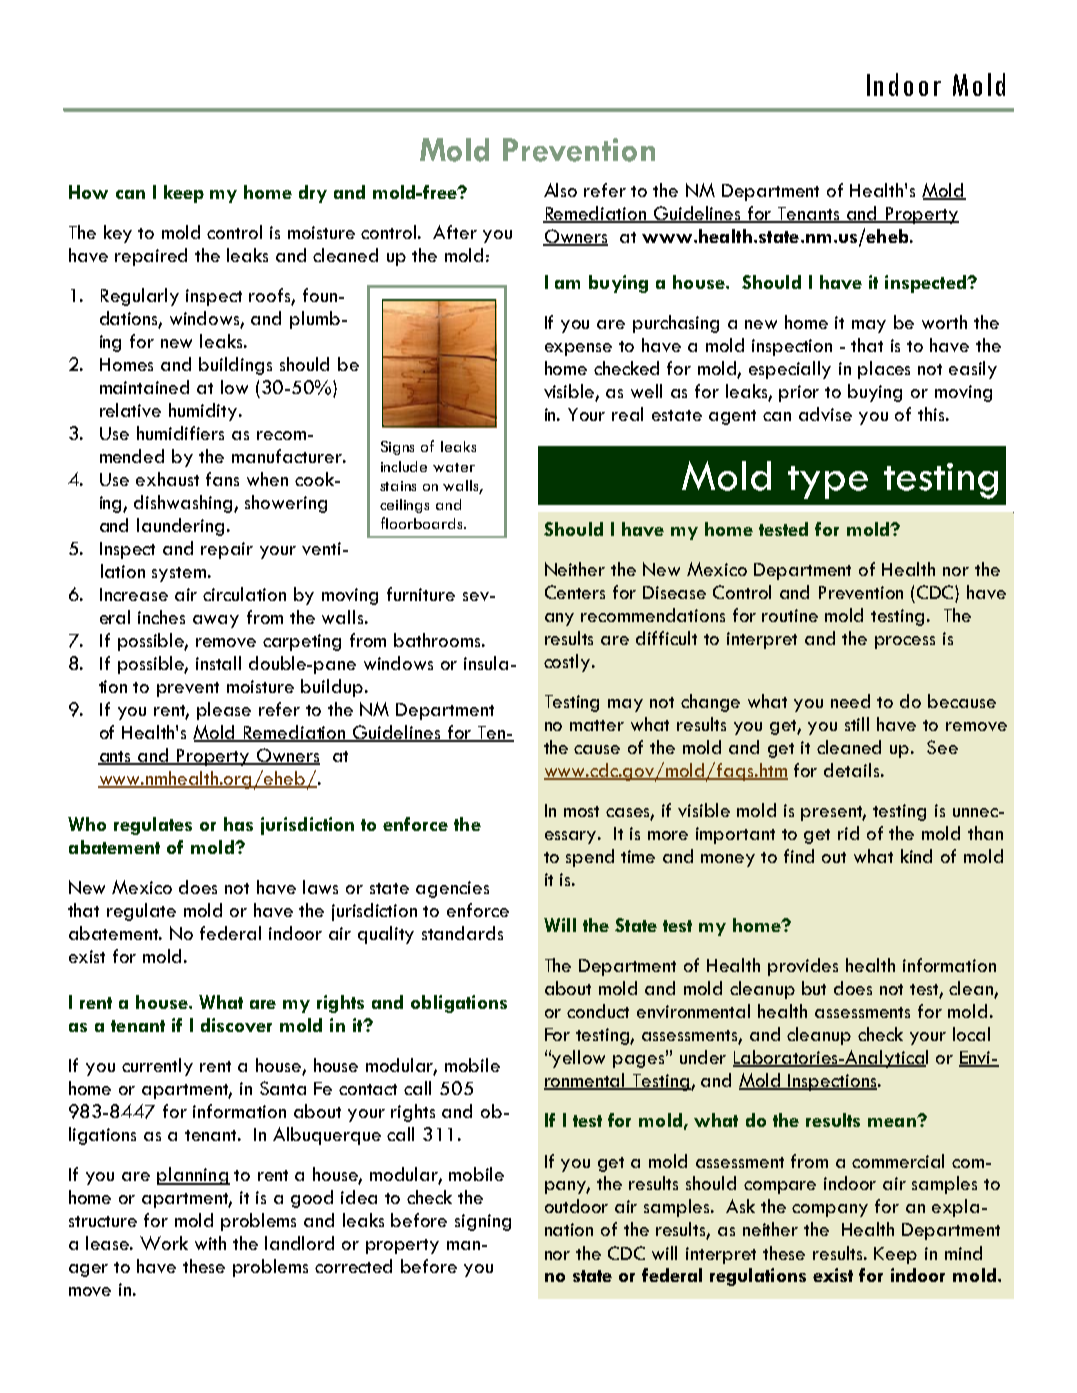 This page has width=1077, height=1393. Describe the element at coordinates (118, 234) in the page. I see `key` at that location.
